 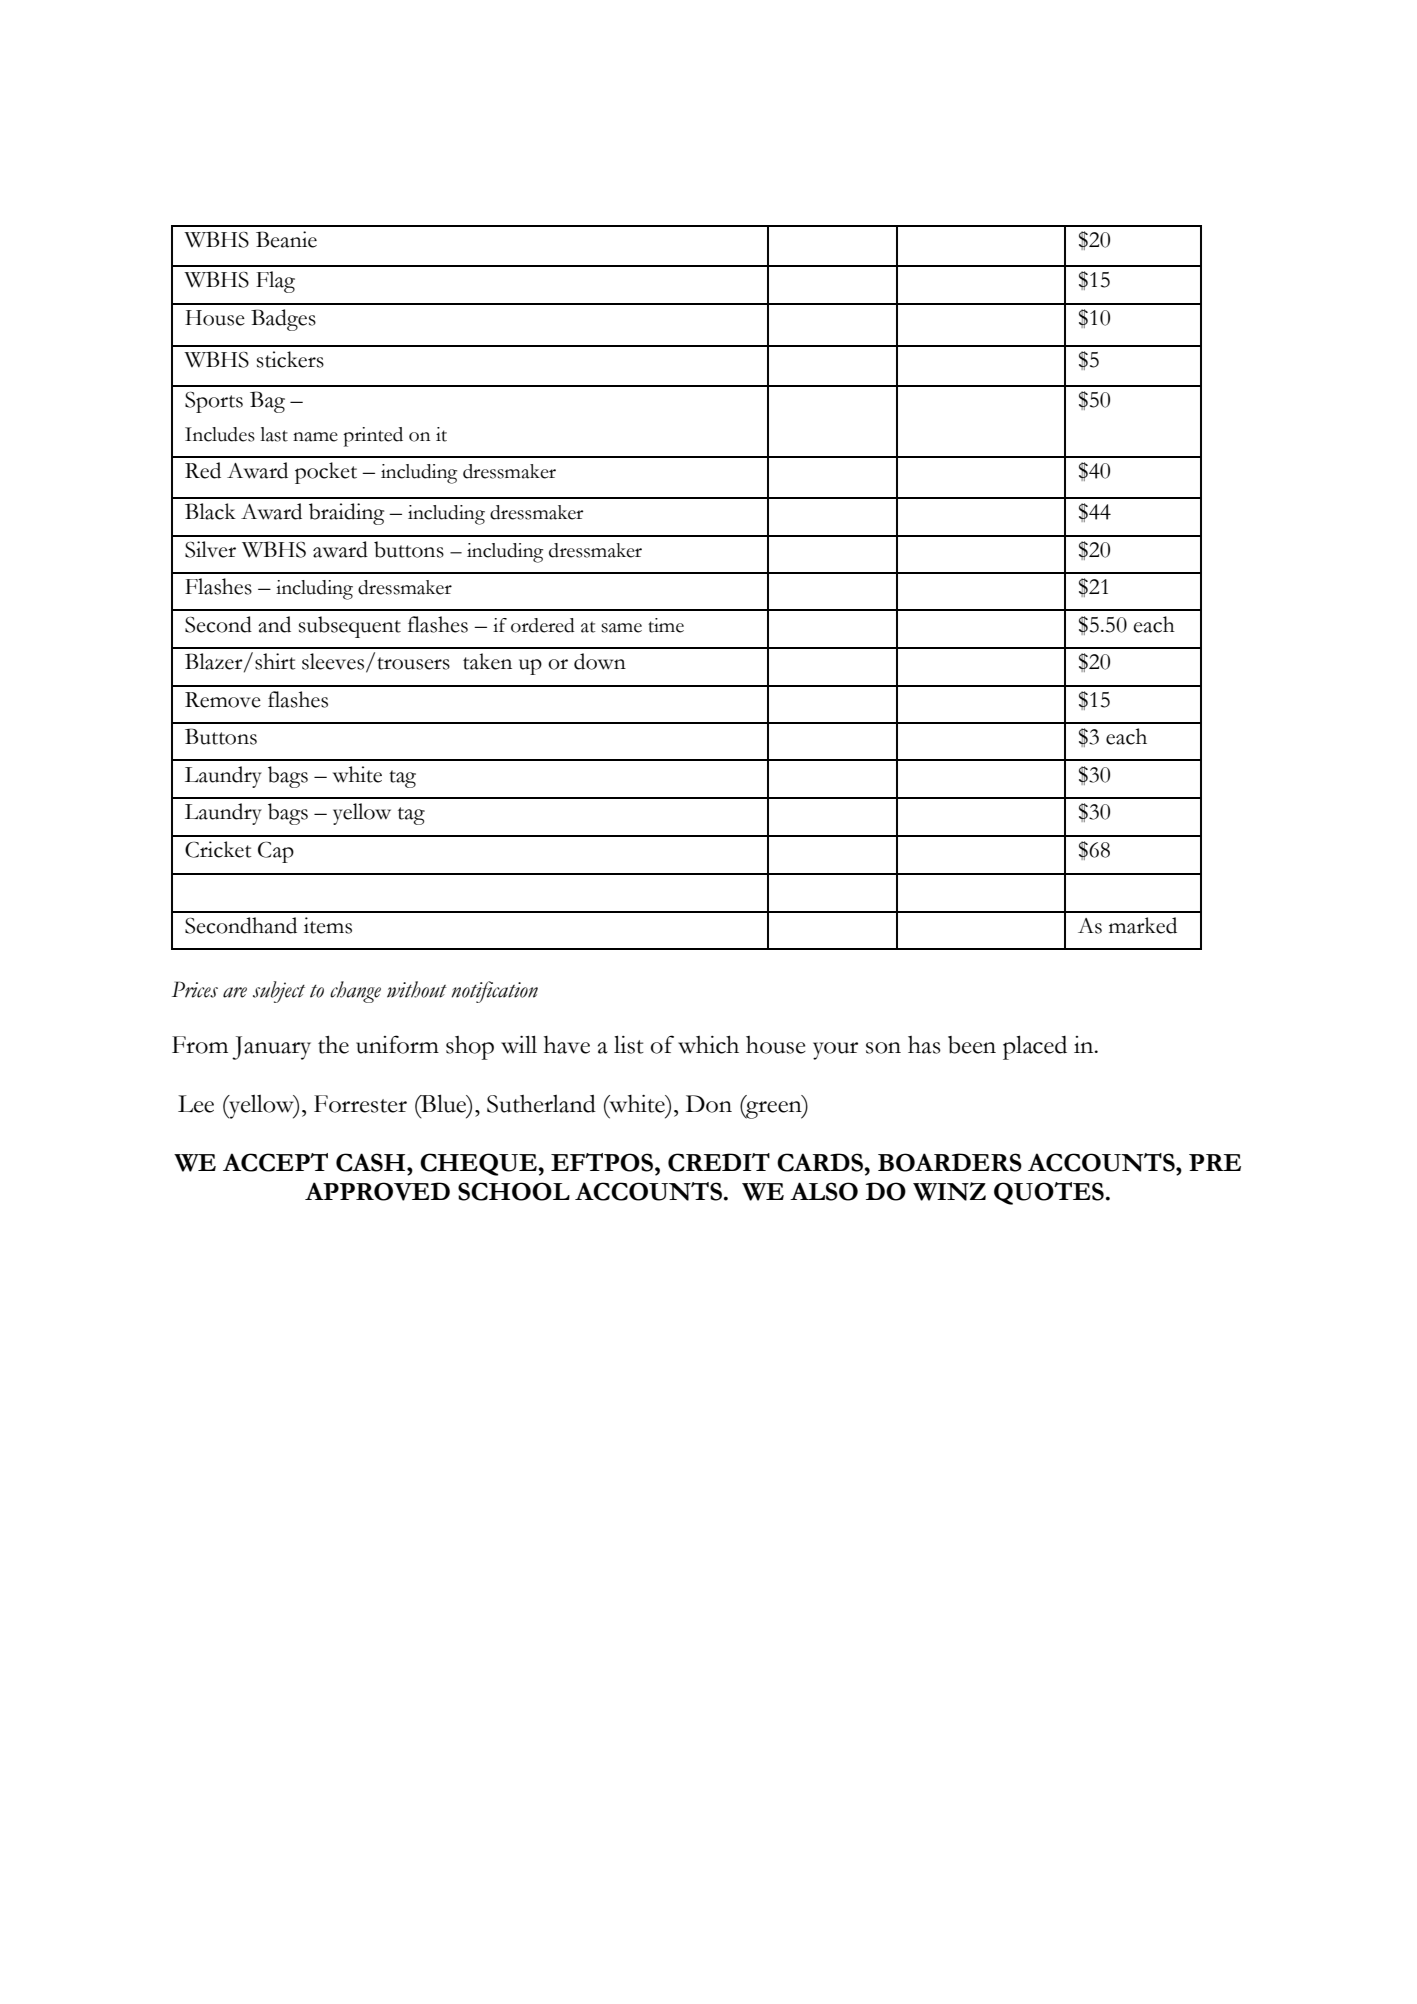 I want to click on ACCEPT, so click(x=275, y=1162).
